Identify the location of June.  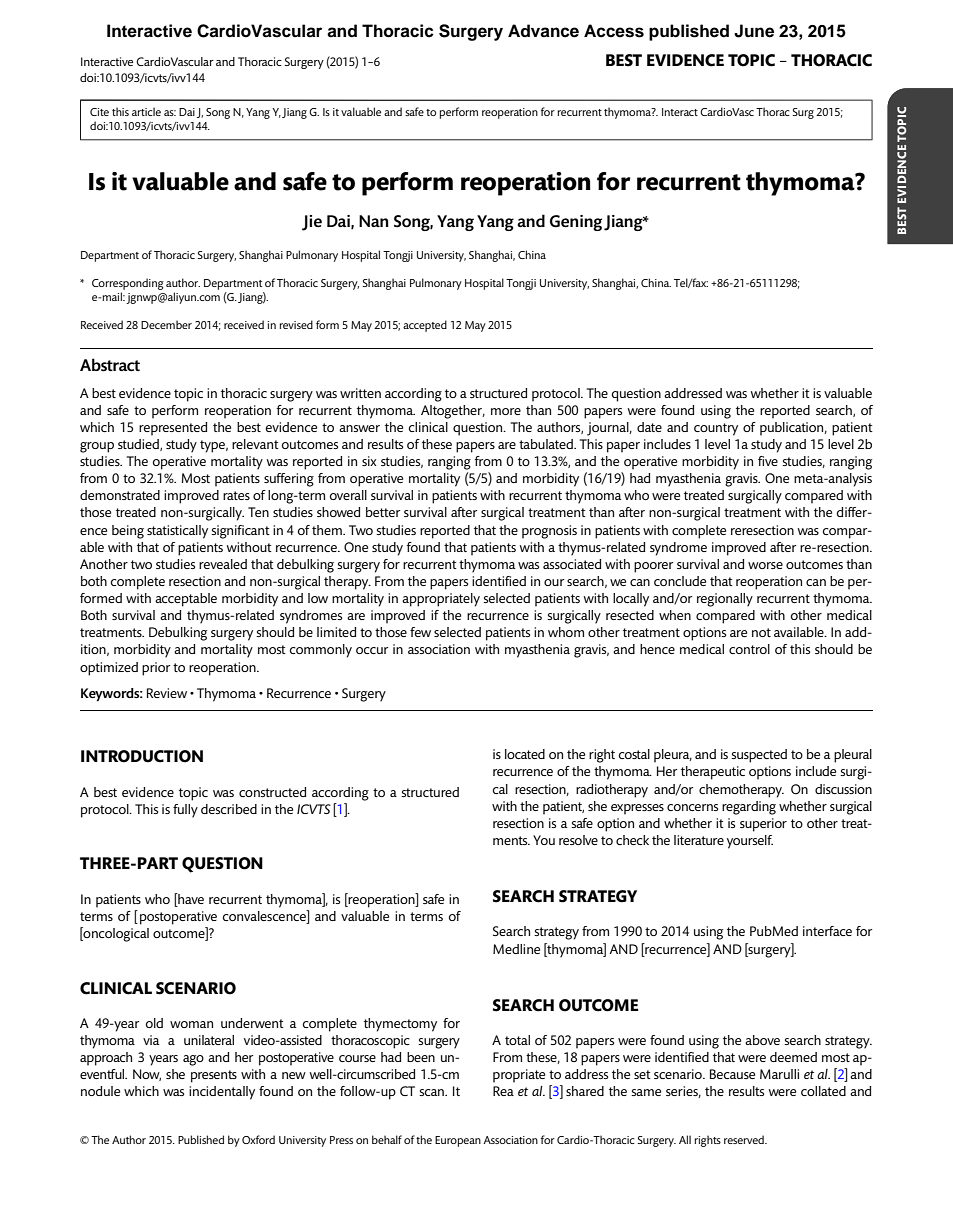
(754, 31).
